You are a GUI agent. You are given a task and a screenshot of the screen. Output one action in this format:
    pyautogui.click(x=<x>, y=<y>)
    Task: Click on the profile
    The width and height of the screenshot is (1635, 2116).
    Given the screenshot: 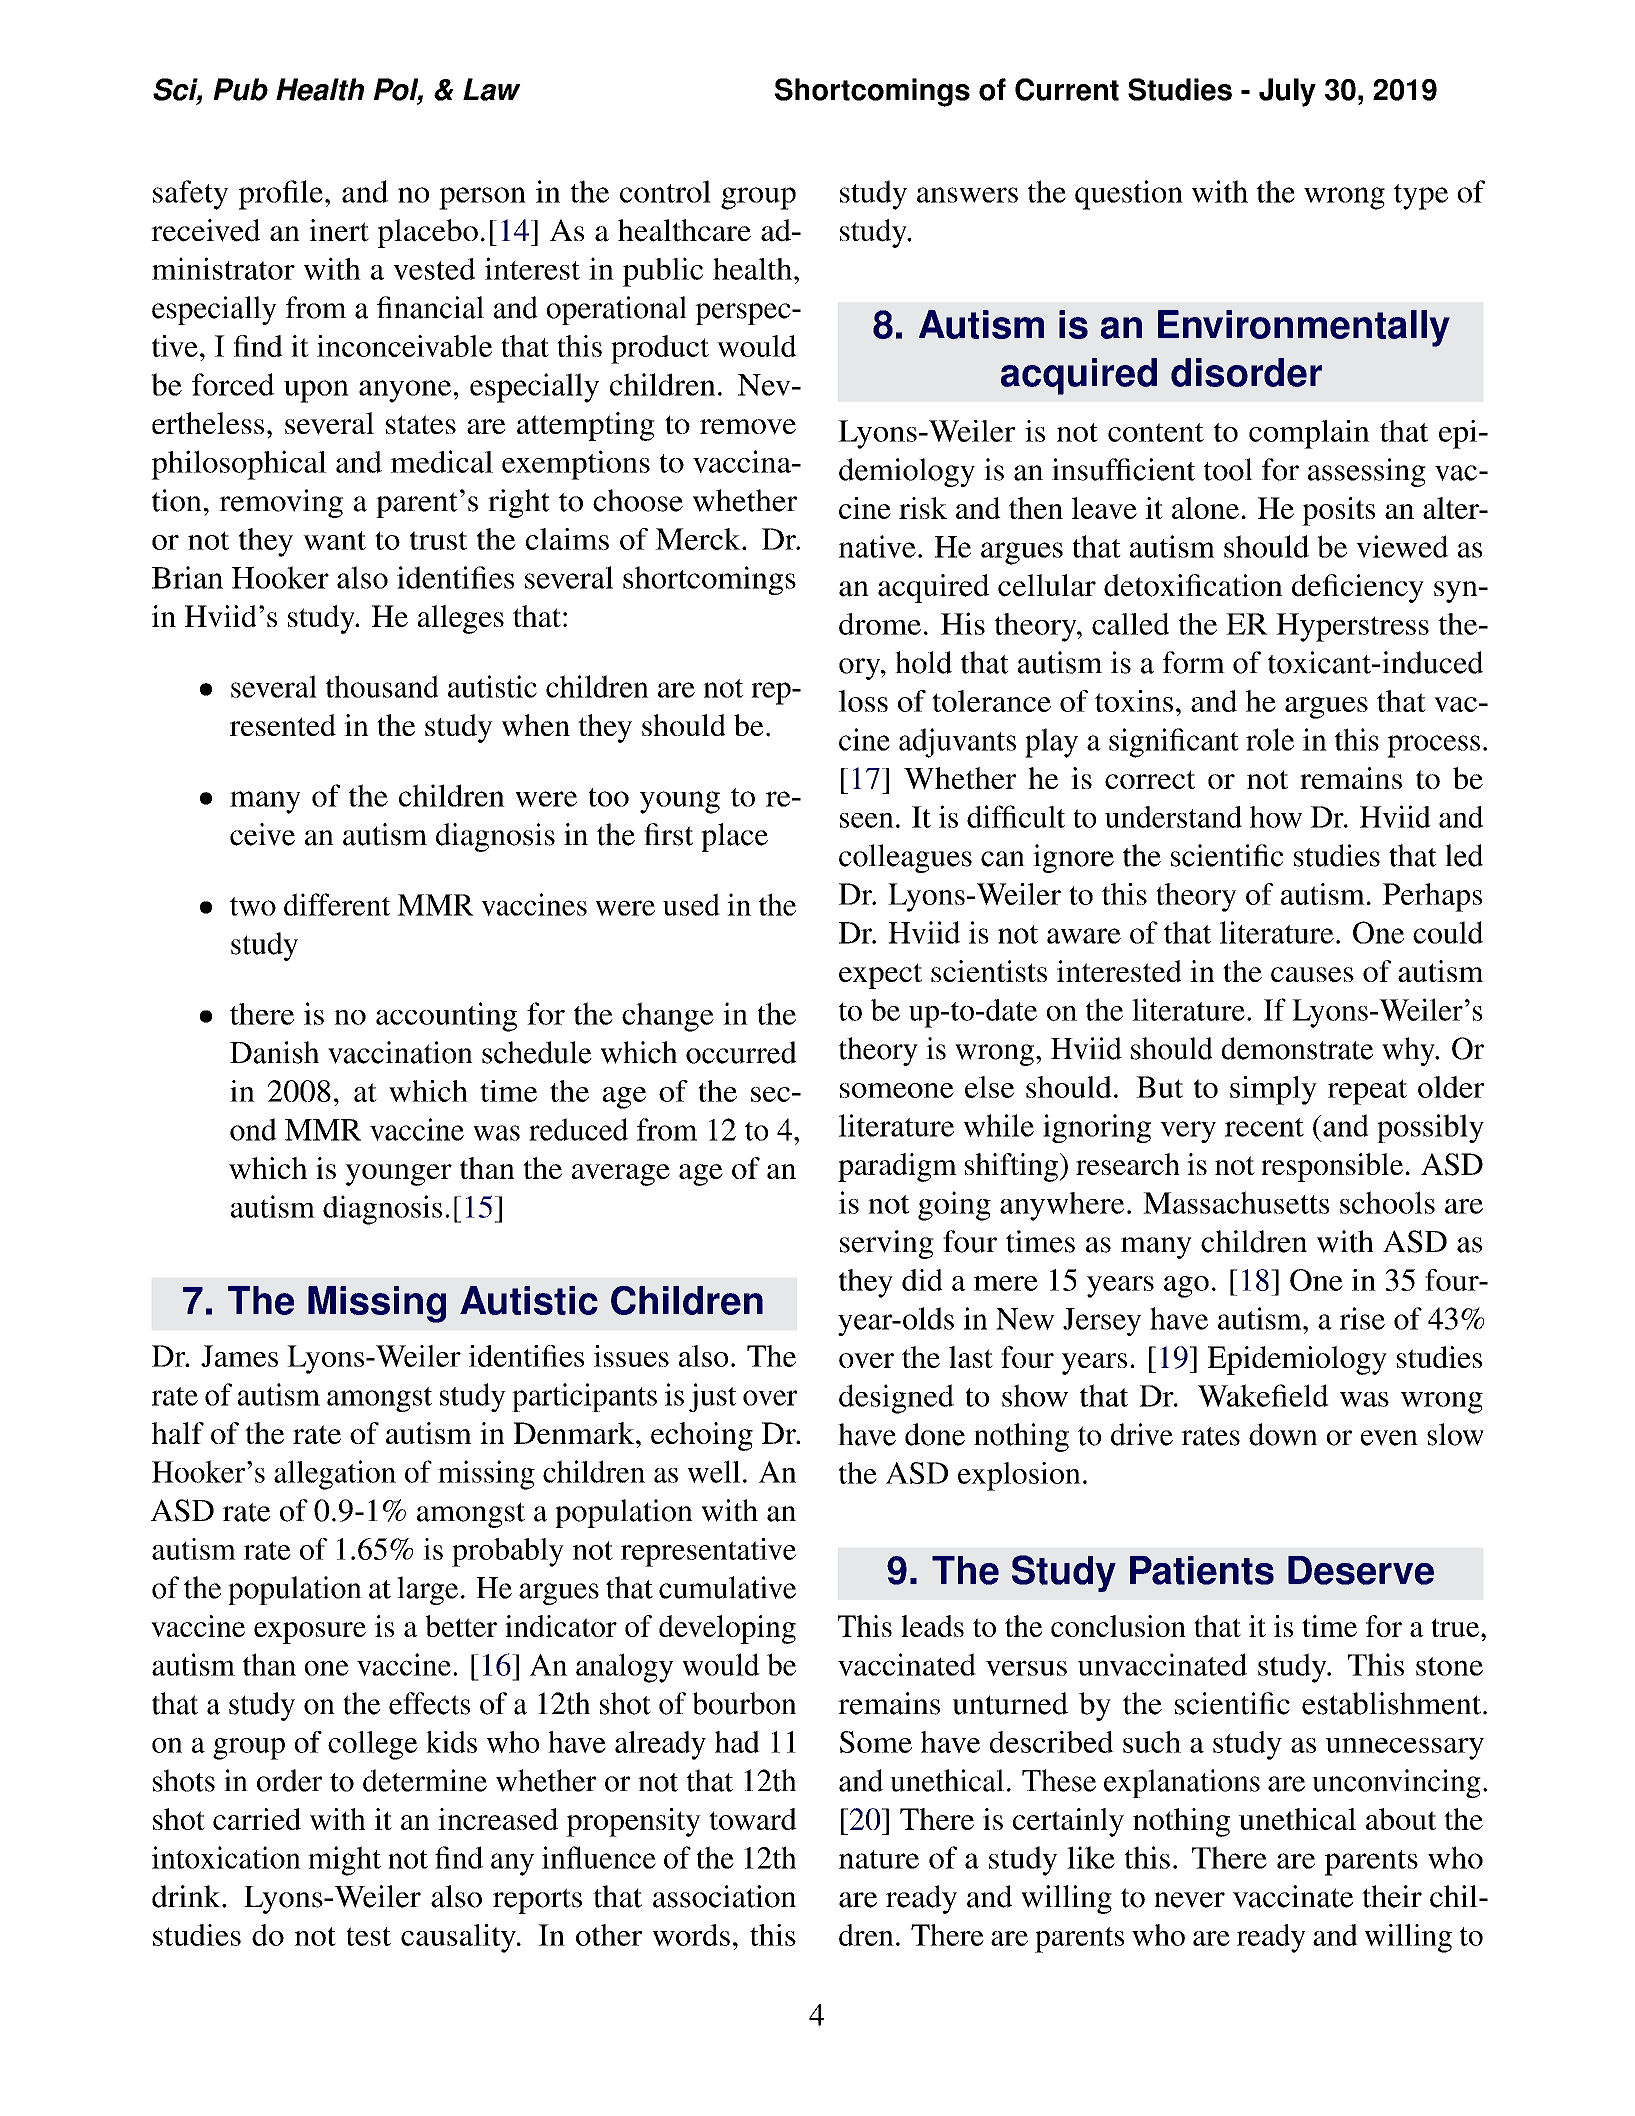 What is the action you would take?
    pyautogui.click(x=281, y=195)
